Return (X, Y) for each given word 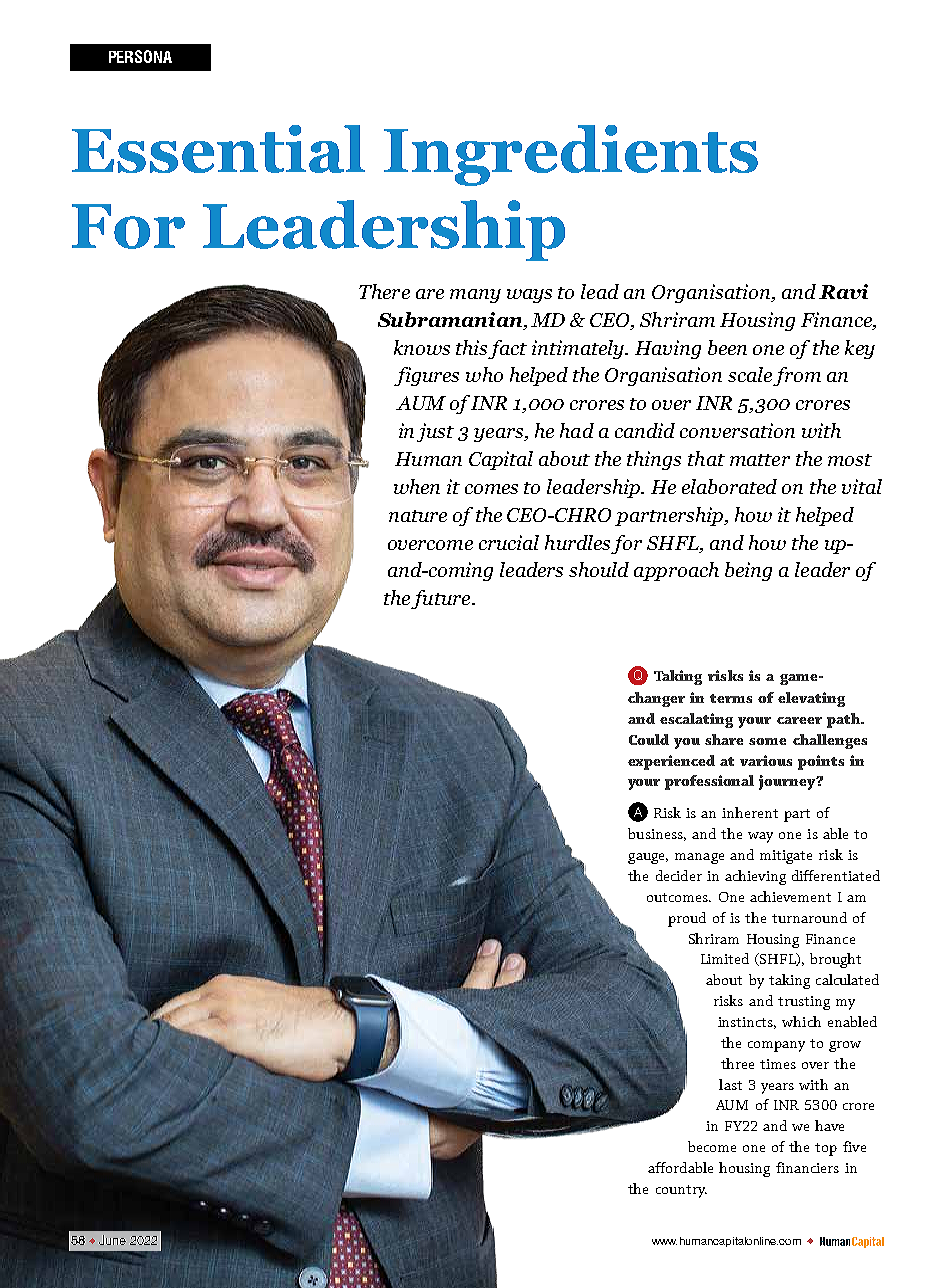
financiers (807, 1167)
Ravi (843, 291)
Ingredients (571, 155)
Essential (218, 149)
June (112, 1240)
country (681, 1191)
